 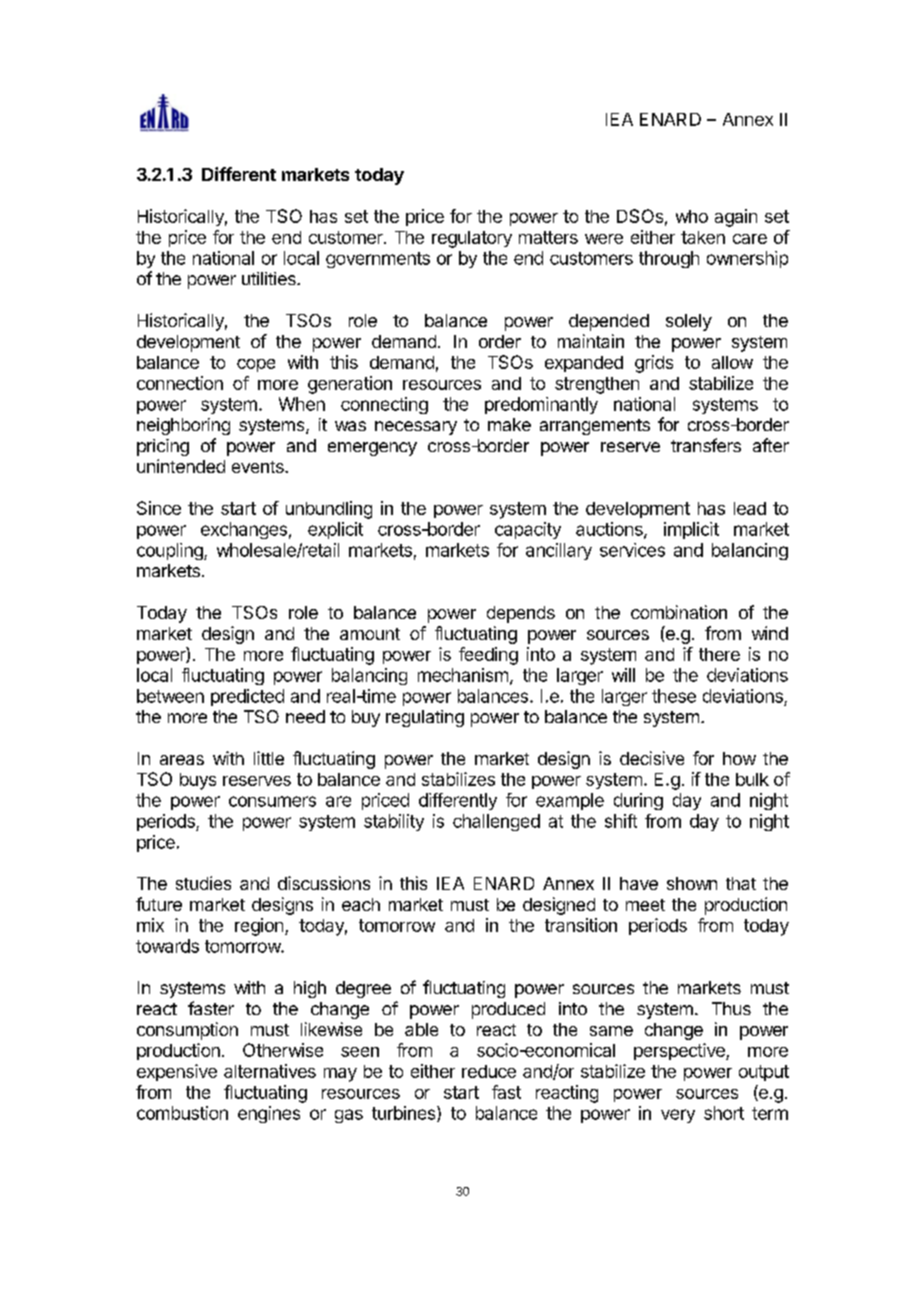 I want to click on there, so click(x=719, y=654).
